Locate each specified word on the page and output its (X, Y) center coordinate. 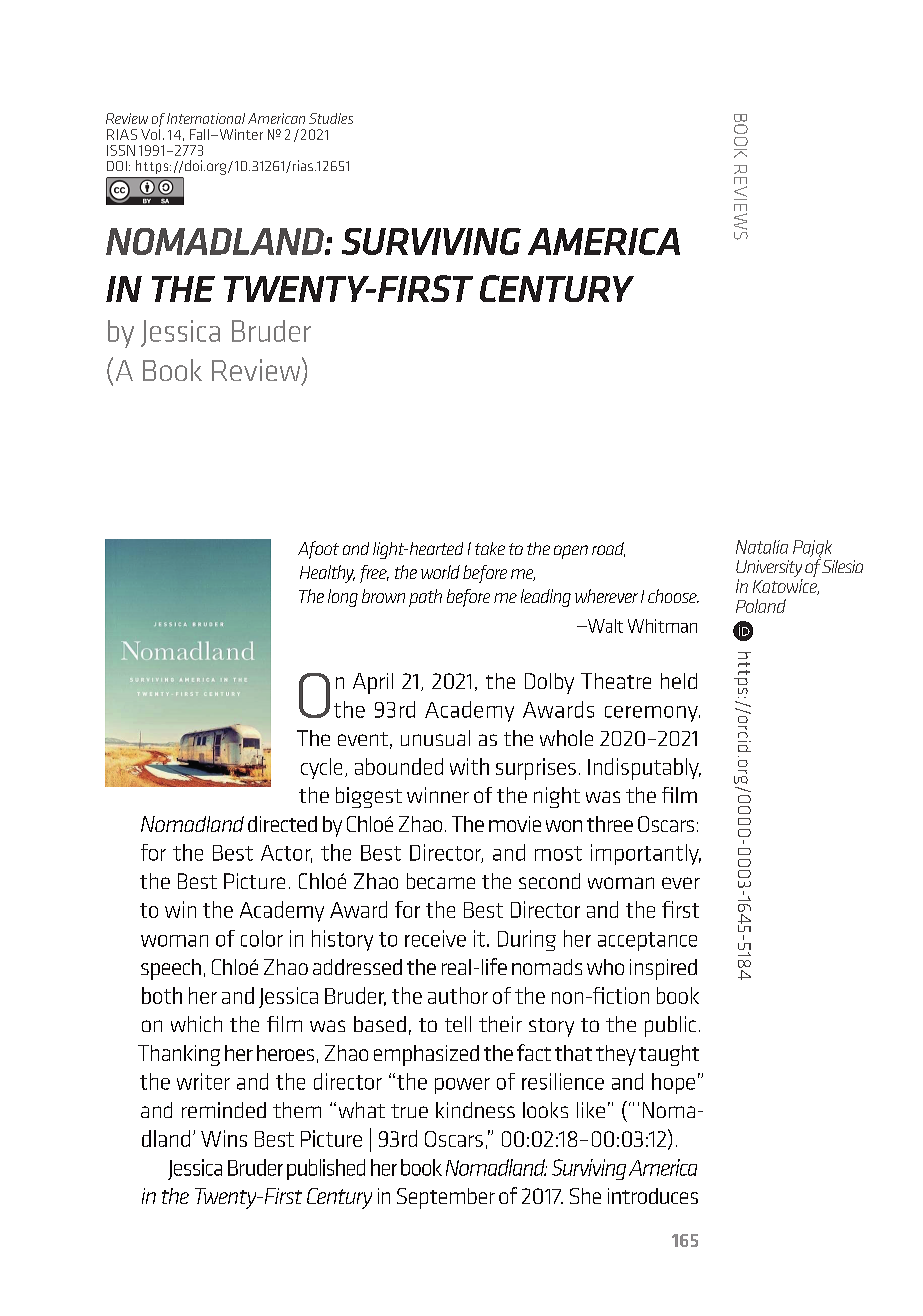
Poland (761, 606)
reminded (224, 1110)
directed (282, 824)
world (440, 572)
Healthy (327, 574)
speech (171, 969)
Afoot (318, 550)
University (769, 570)
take (490, 548)
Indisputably (644, 769)
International (206, 118)
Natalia (762, 547)
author (458, 995)
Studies (331, 118)
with (469, 766)
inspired (663, 969)
